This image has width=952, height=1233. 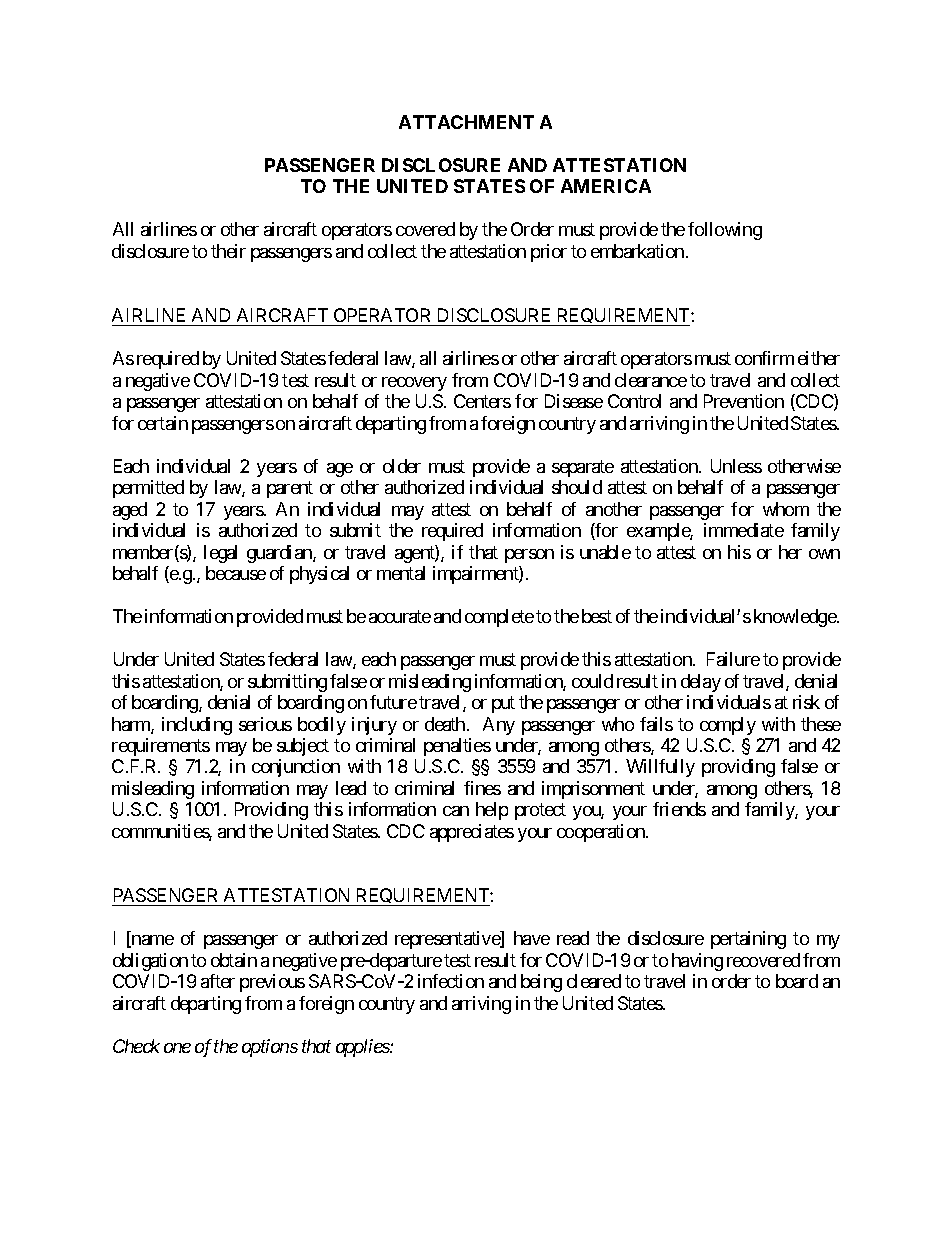 I want to click on knowledge, so click(x=796, y=618).
